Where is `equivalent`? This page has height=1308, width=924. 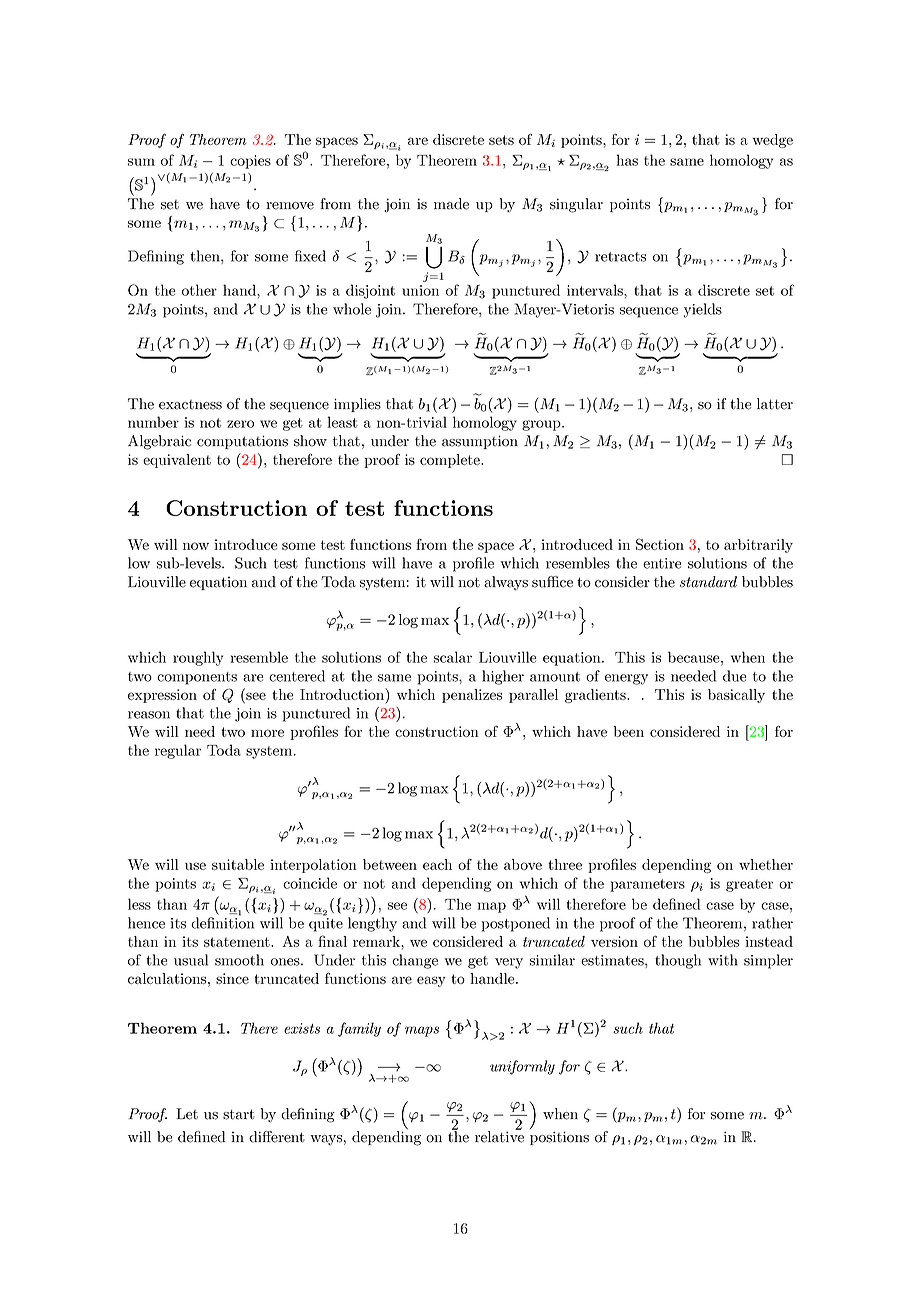 equivalent is located at coordinates (177, 461).
